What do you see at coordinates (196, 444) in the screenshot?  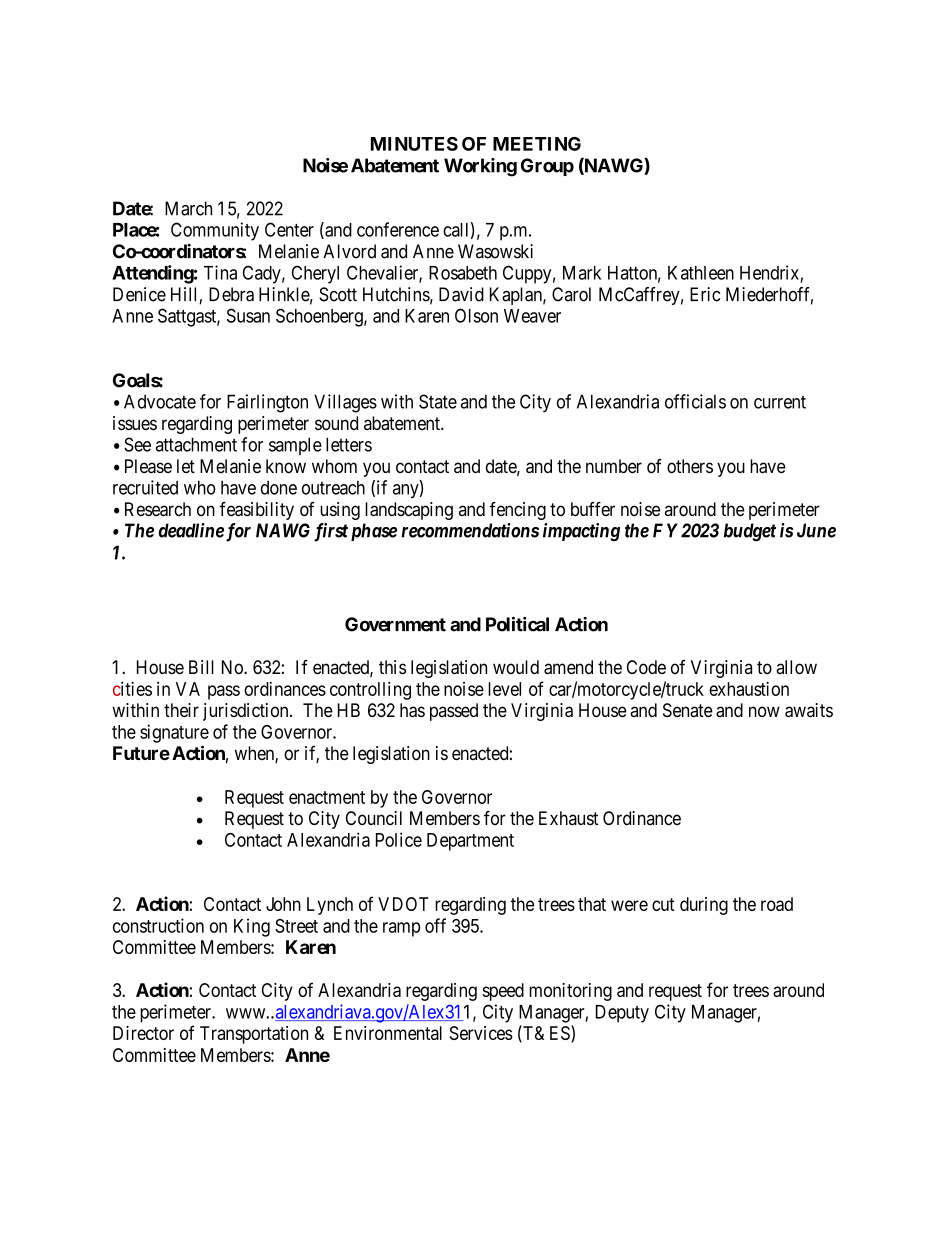 I see `attachment` at bounding box center [196, 444].
